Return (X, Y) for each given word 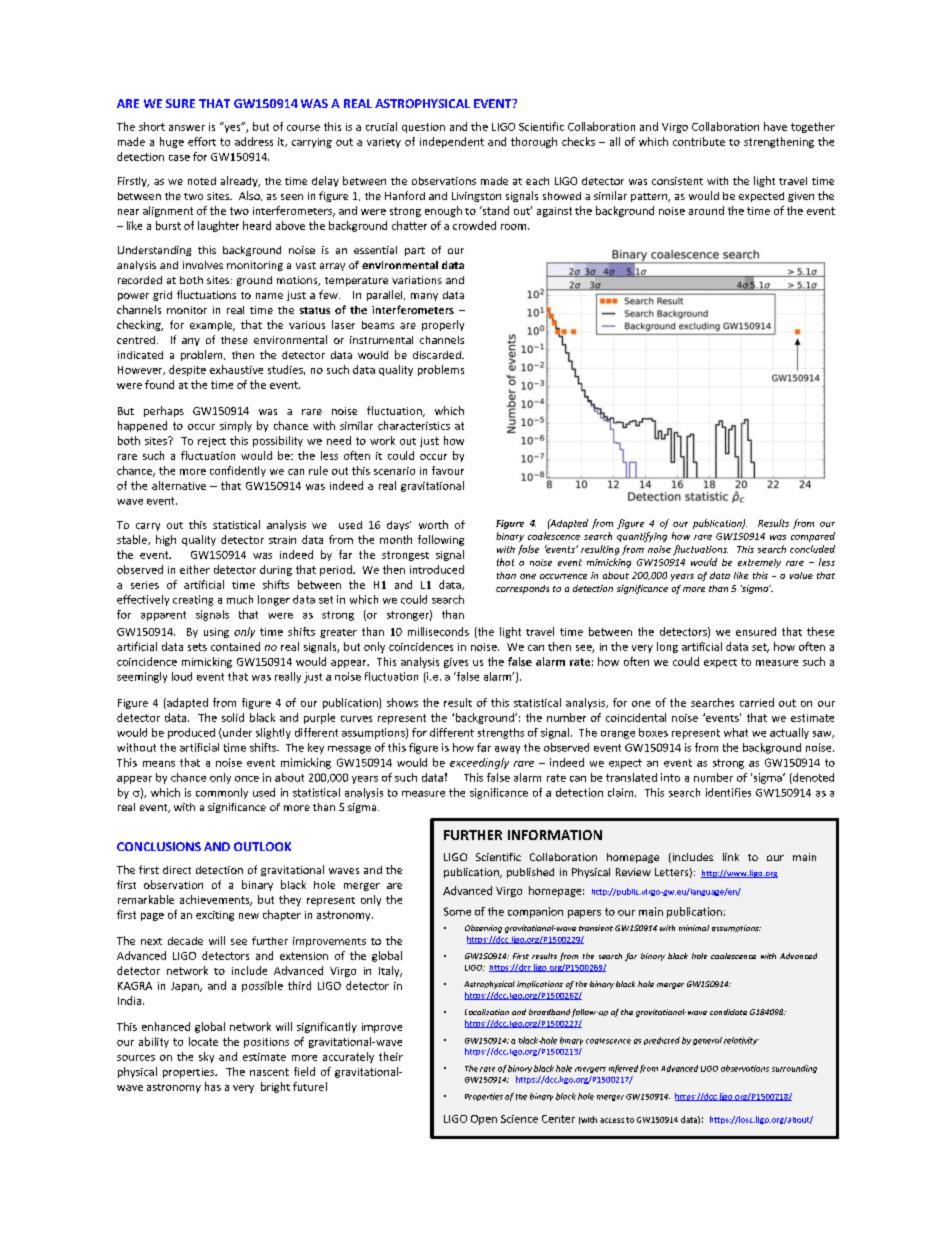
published (530, 873)
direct (177, 870)
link (731, 857)
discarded (438, 355)
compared (813, 537)
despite (187, 370)
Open (484, 1120)
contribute (699, 141)
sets (197, 647)
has (213, 1086)
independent (452, 142)
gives (456, 663)
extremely (759, 563)
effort (202, 141)
